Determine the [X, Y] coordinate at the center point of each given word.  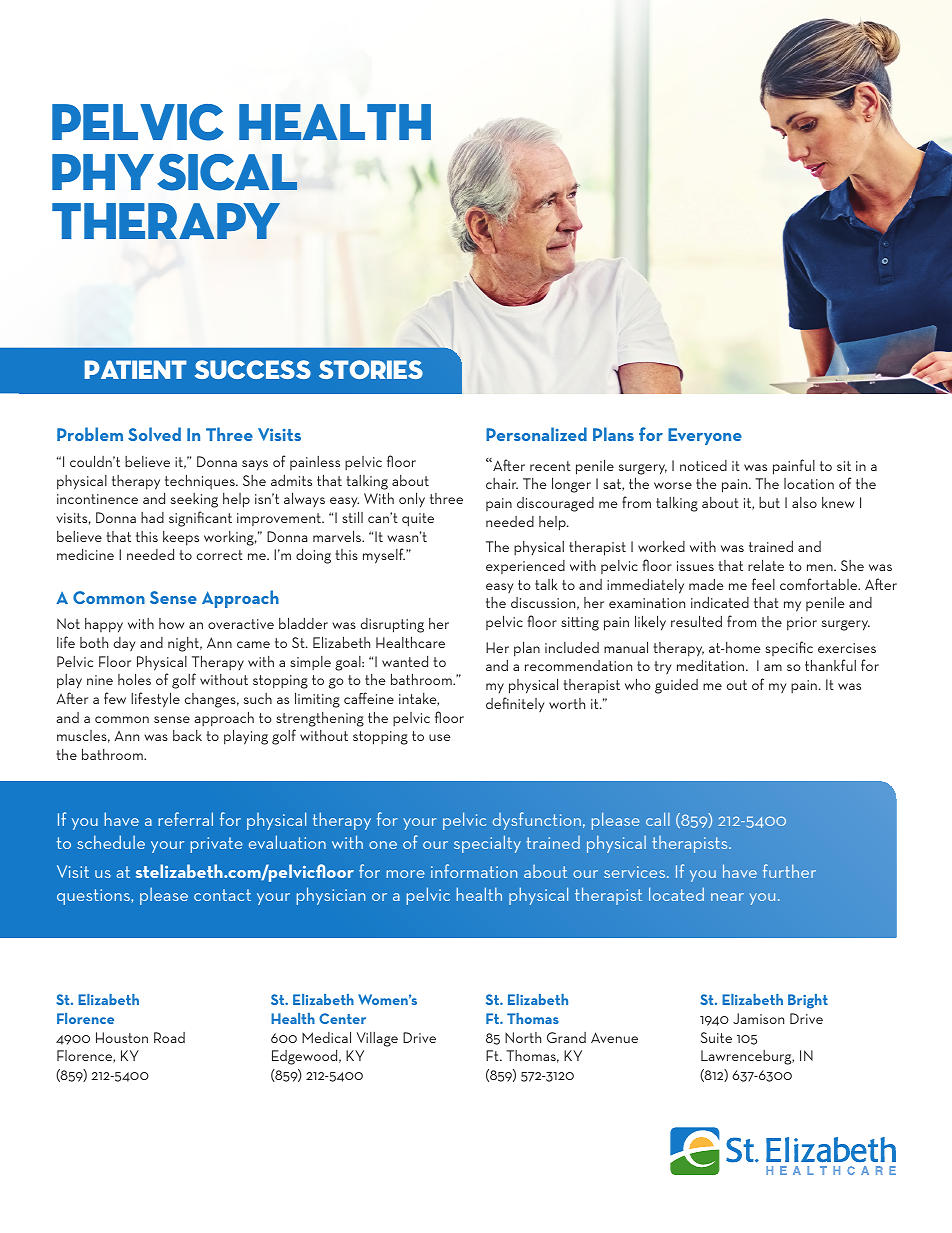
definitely [515, 704]
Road [169, 1037]
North [523, 1037]
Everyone [705, 436]
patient [136, 369]
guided [676, 686]
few [115, 698]
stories [371, 369]
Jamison [758, 1018]
